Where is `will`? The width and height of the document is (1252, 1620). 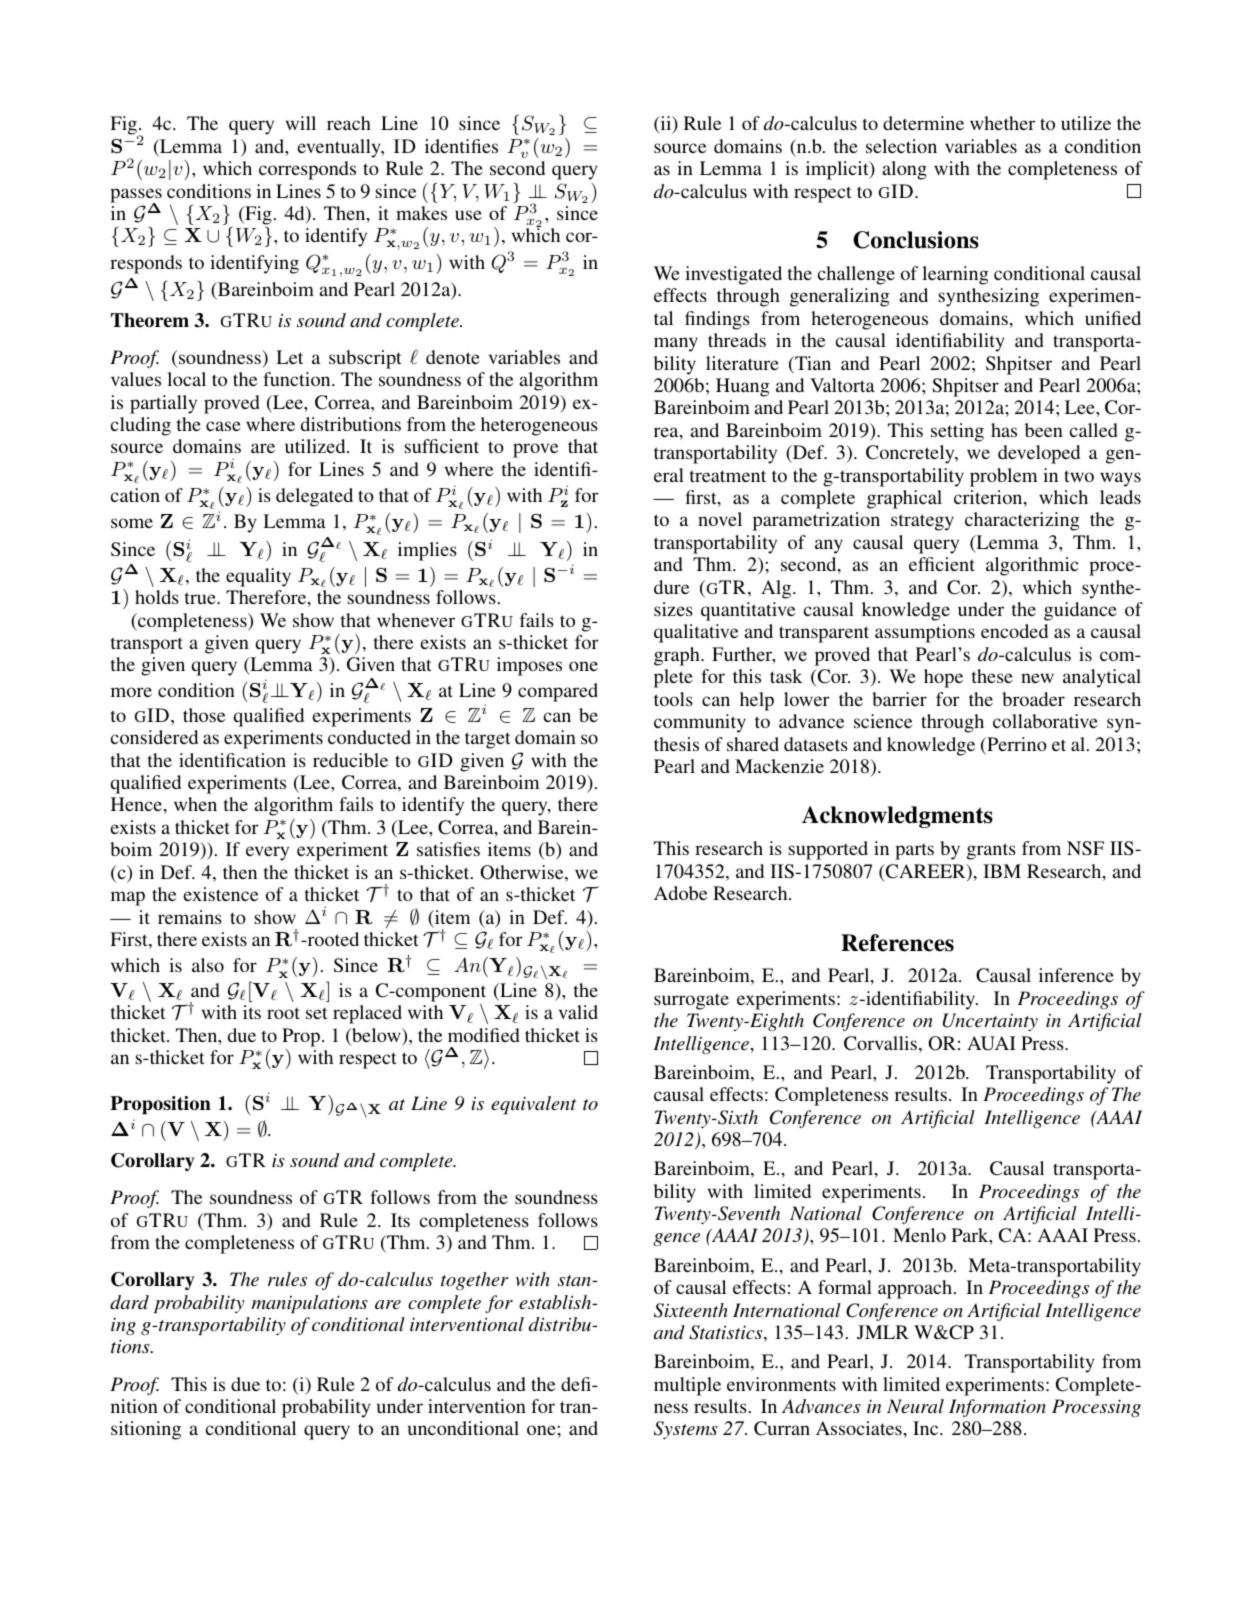 will is located at coordinates (301, 123).
